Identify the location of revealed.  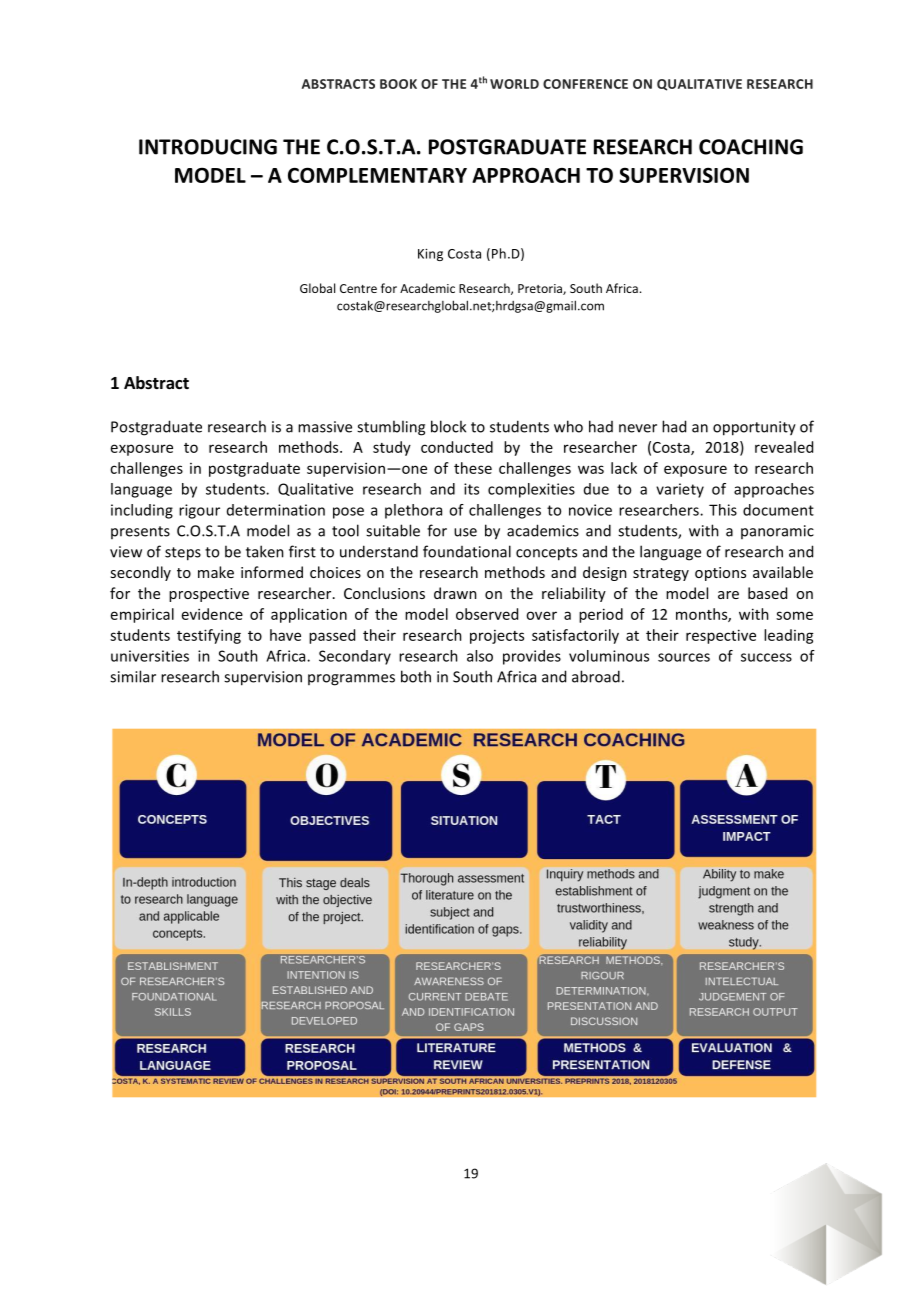
(784, 447).
